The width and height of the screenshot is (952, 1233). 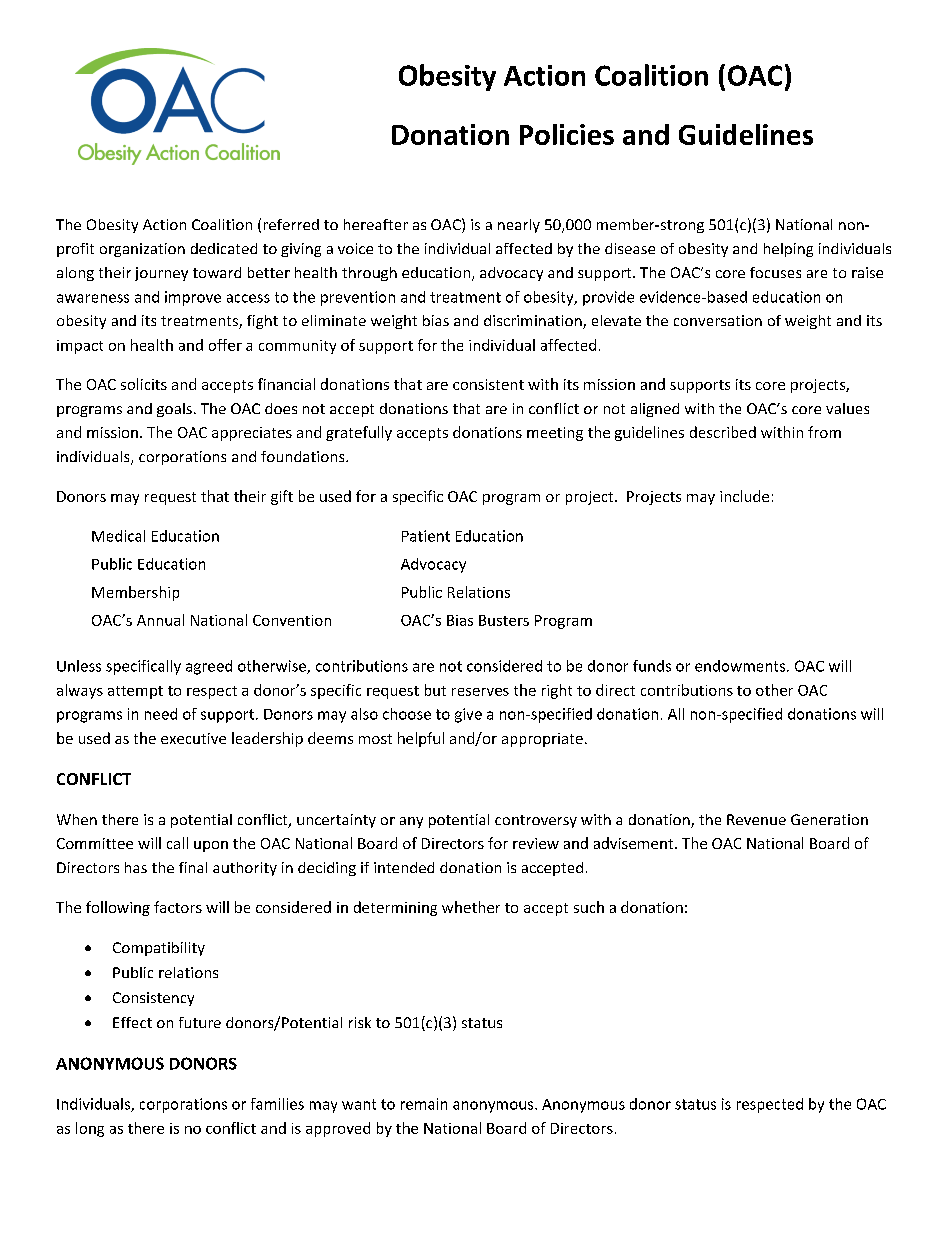 I want to click on goals, so click(x=174, y=410).
